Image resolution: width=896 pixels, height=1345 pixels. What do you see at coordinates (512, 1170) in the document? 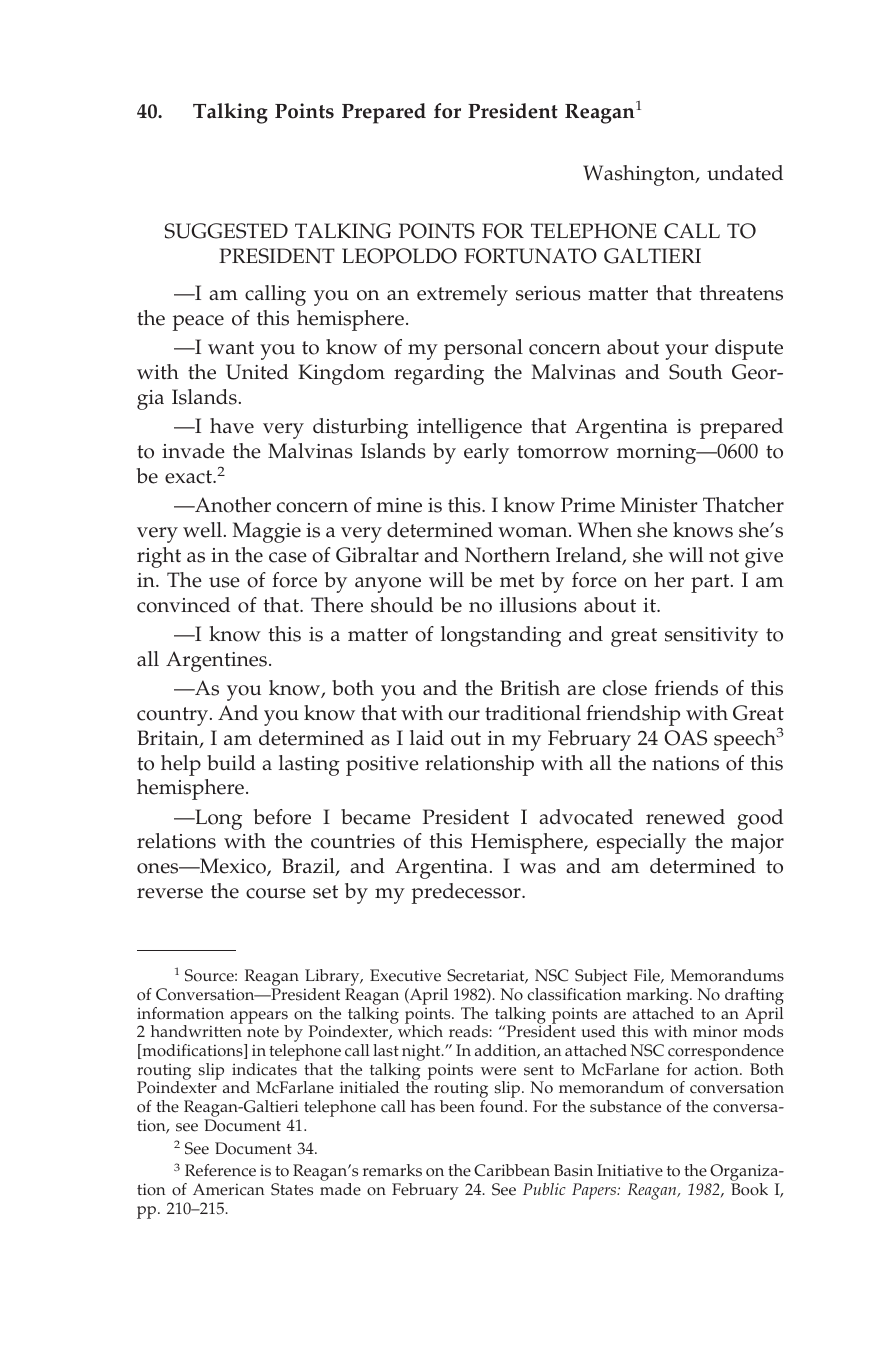
I see `Caribbean` at bounding box center [512, 1170].
